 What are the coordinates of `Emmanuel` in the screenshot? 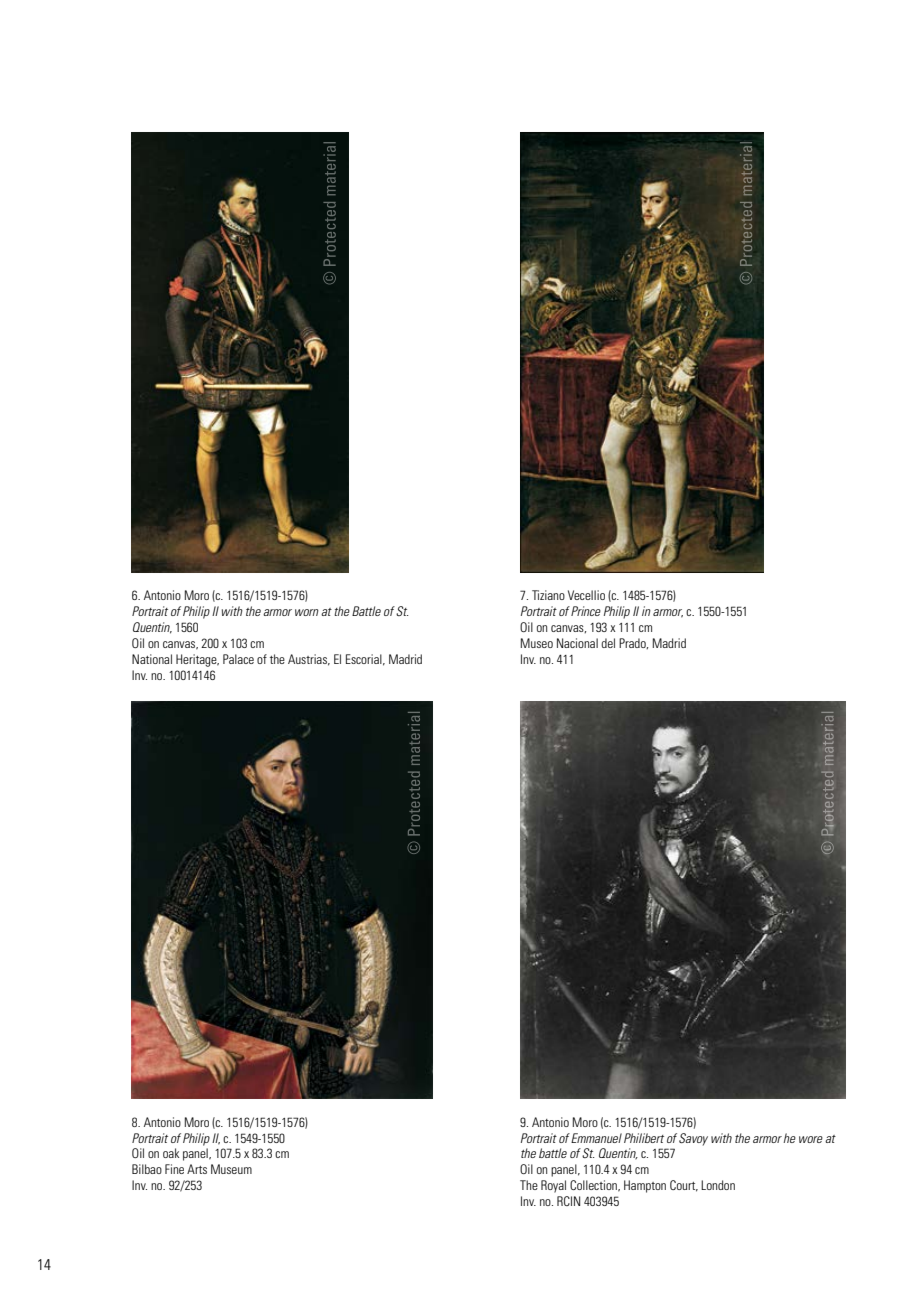 It's located at (596, 1138).
